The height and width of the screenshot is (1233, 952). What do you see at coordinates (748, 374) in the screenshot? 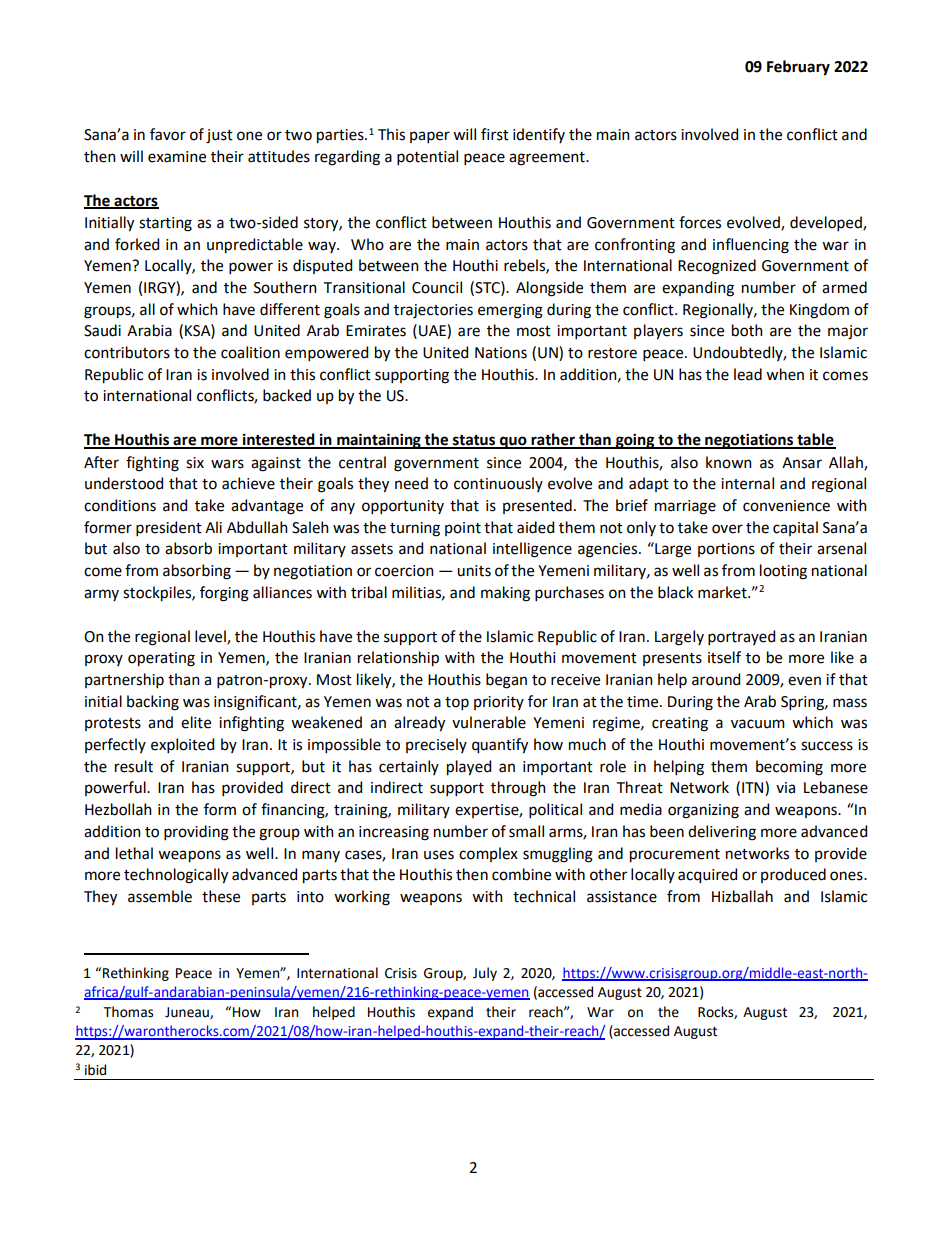
I see `lead` at bounding box center [748, 374].
